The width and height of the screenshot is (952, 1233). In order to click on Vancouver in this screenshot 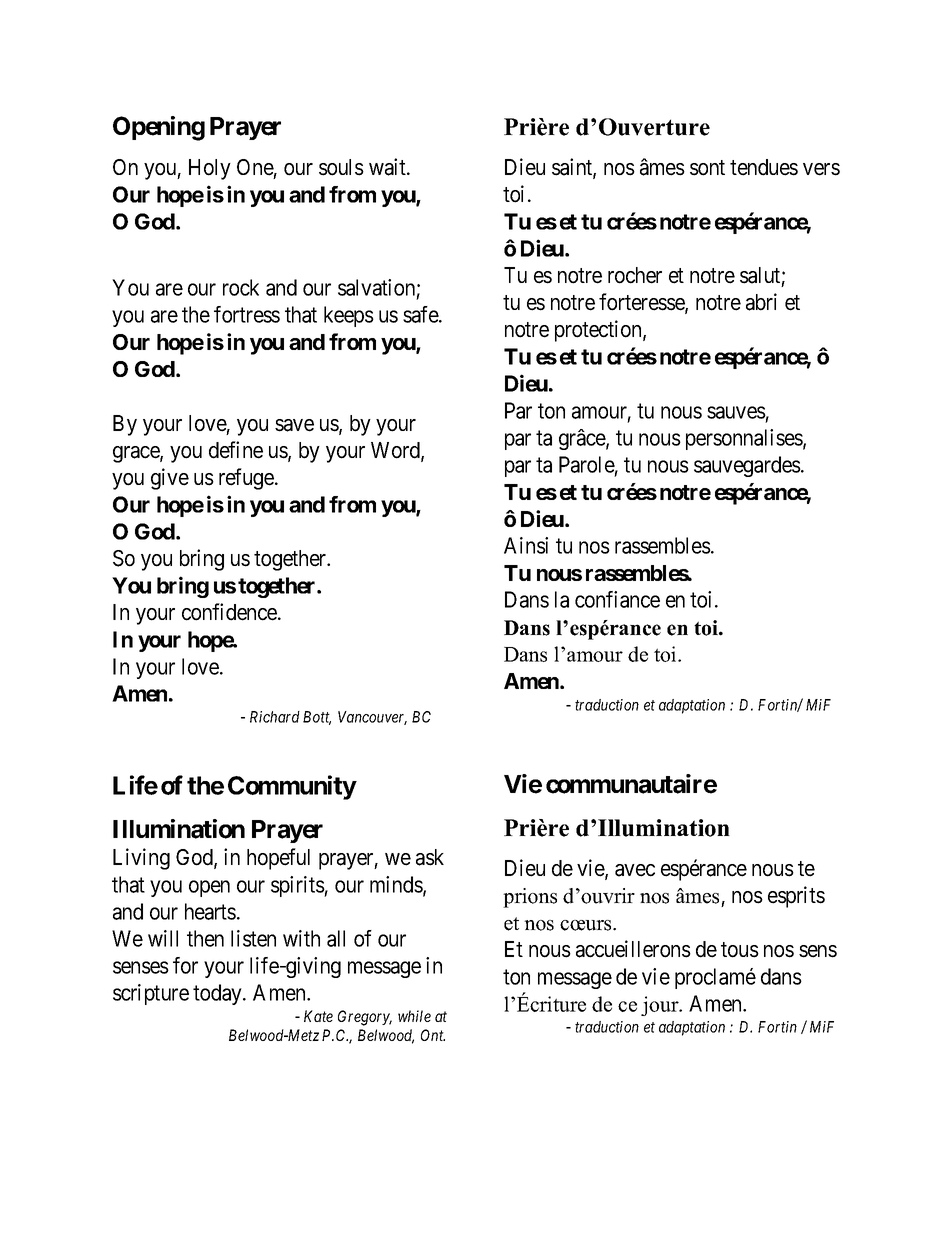, I will do `click(372, 718)`.
